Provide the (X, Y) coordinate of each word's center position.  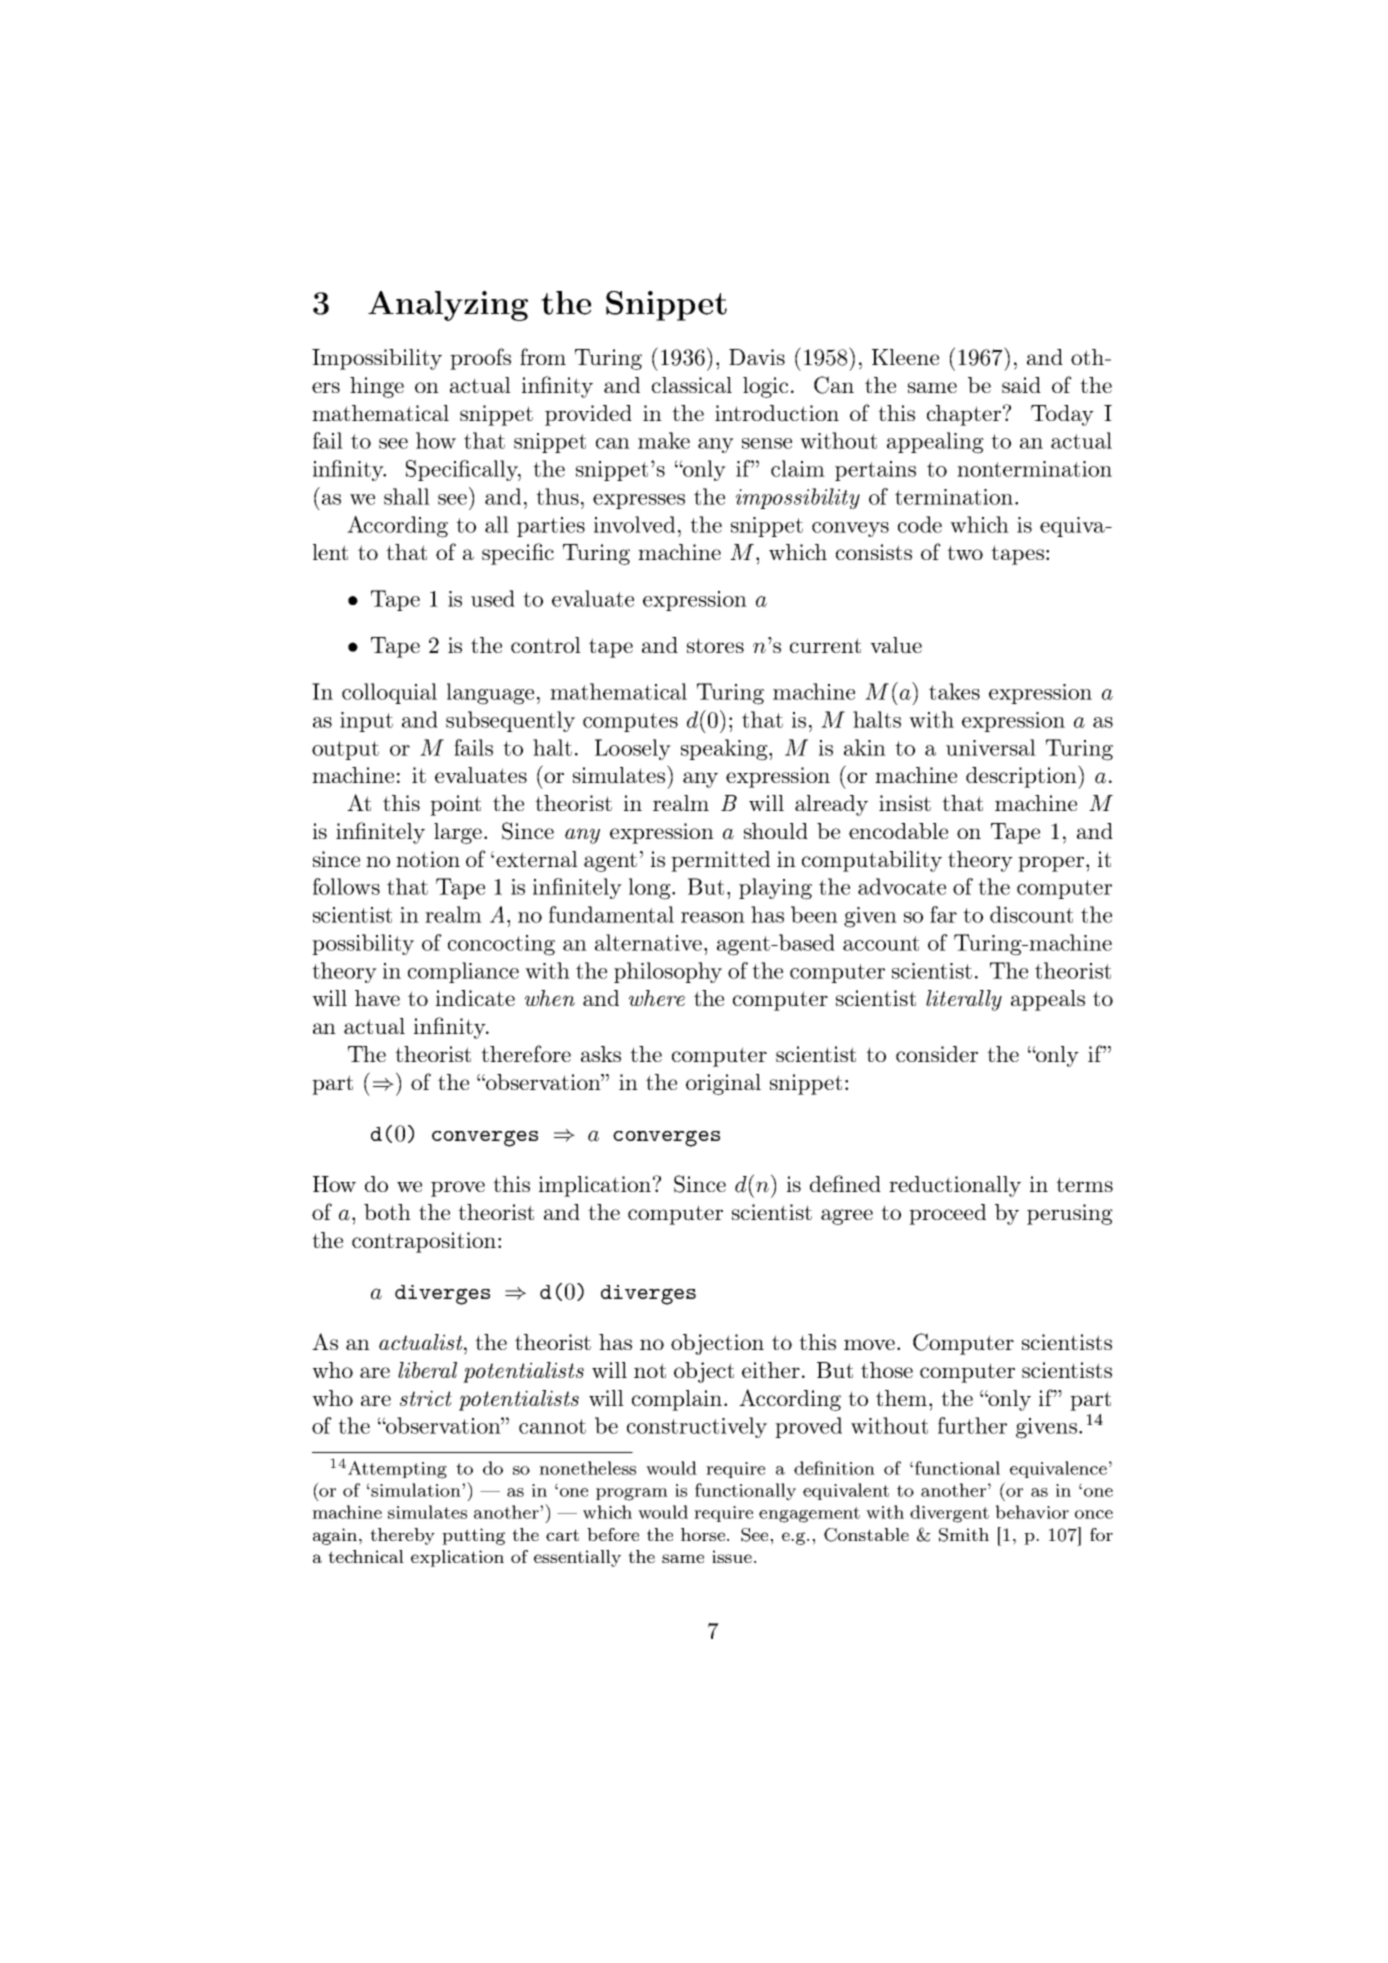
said (1021, 385)
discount (1031, 914)
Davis (757, 357)
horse (704, 1534)
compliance (463, 972)
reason (713, 917)
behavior (1032, 1512)
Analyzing (448, 306)
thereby (402, 1536)
